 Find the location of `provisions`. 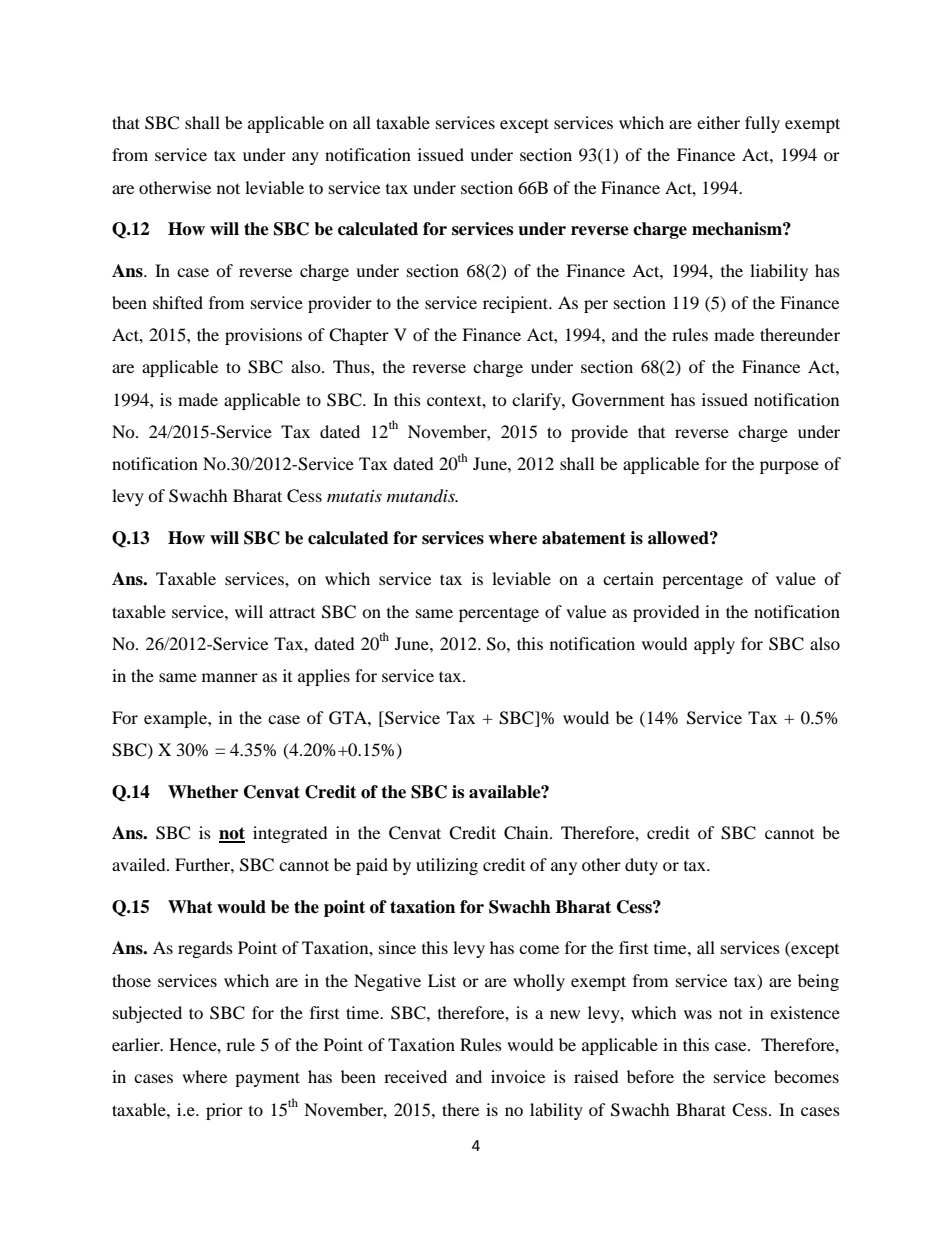

provisions is located at coordinates (263, 336).
